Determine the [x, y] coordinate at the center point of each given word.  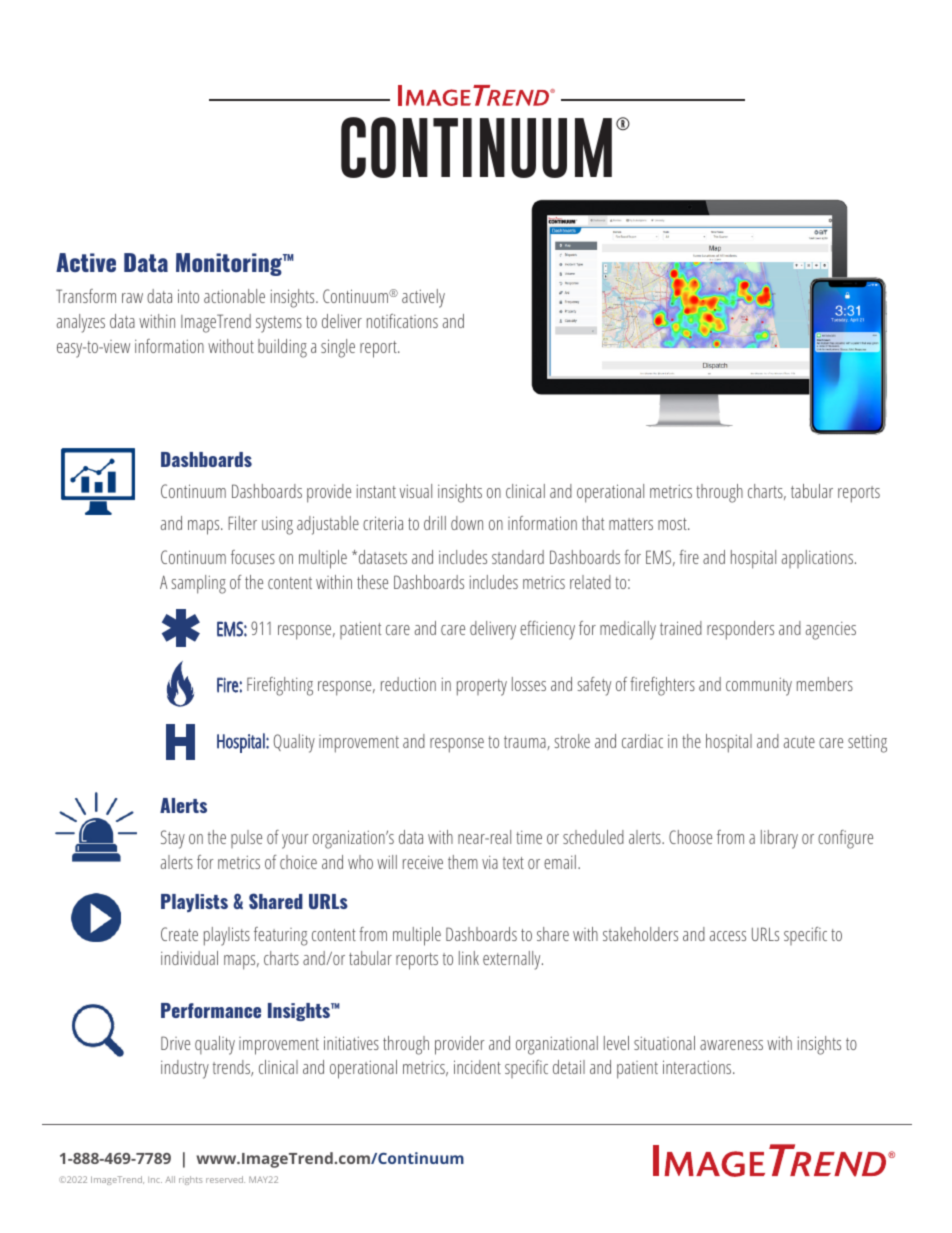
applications [819, 559]
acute [799, 742]
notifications [402, 321]
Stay [173, 839]
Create [179, 934]
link [469, 958]
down [467, 523]
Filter [242, 523]
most [673, 524]
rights [191, 1180]
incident [477, 1067]
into [188, 296]
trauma [526, 743]
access [728, 936]
